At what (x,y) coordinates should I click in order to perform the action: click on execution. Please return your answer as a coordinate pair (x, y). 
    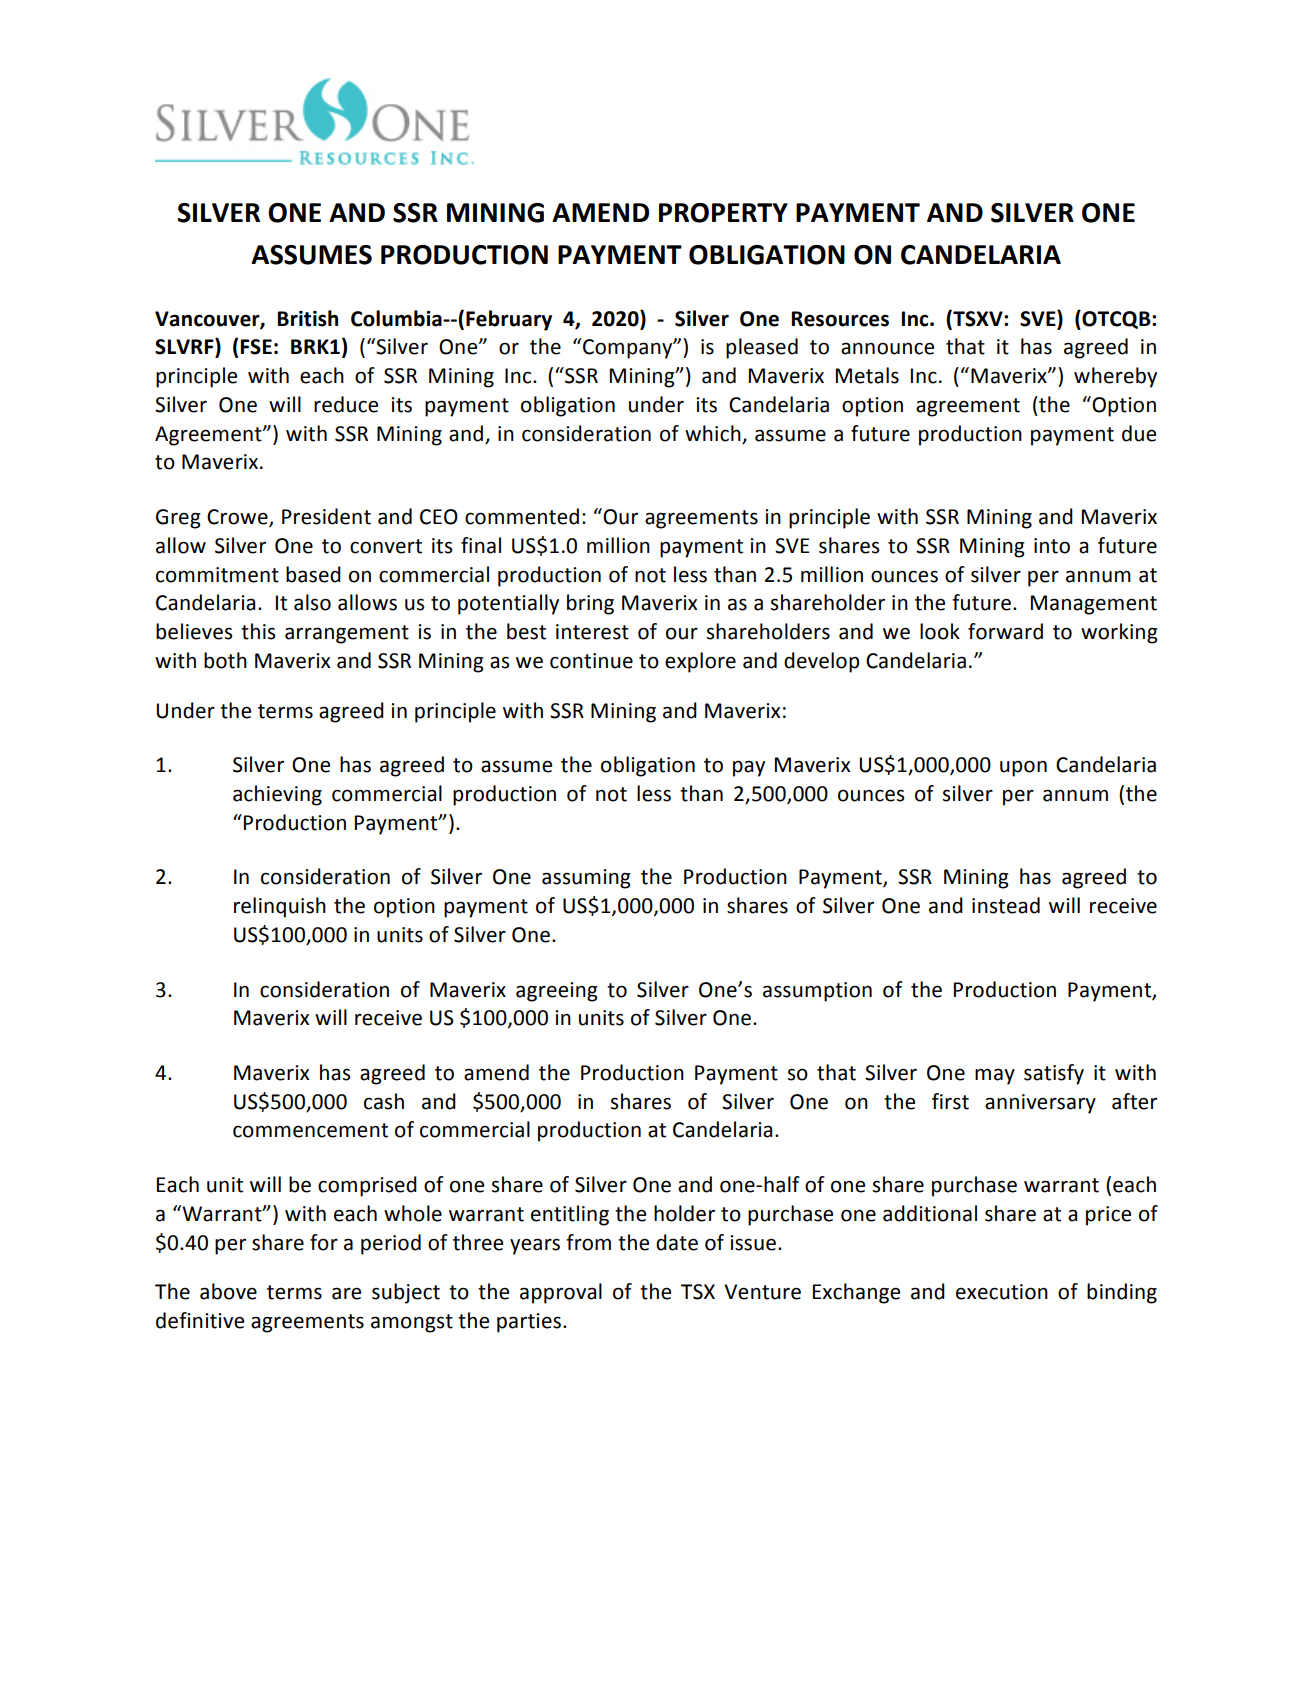
    Looking at the image, I should click on (1002, 1292).
